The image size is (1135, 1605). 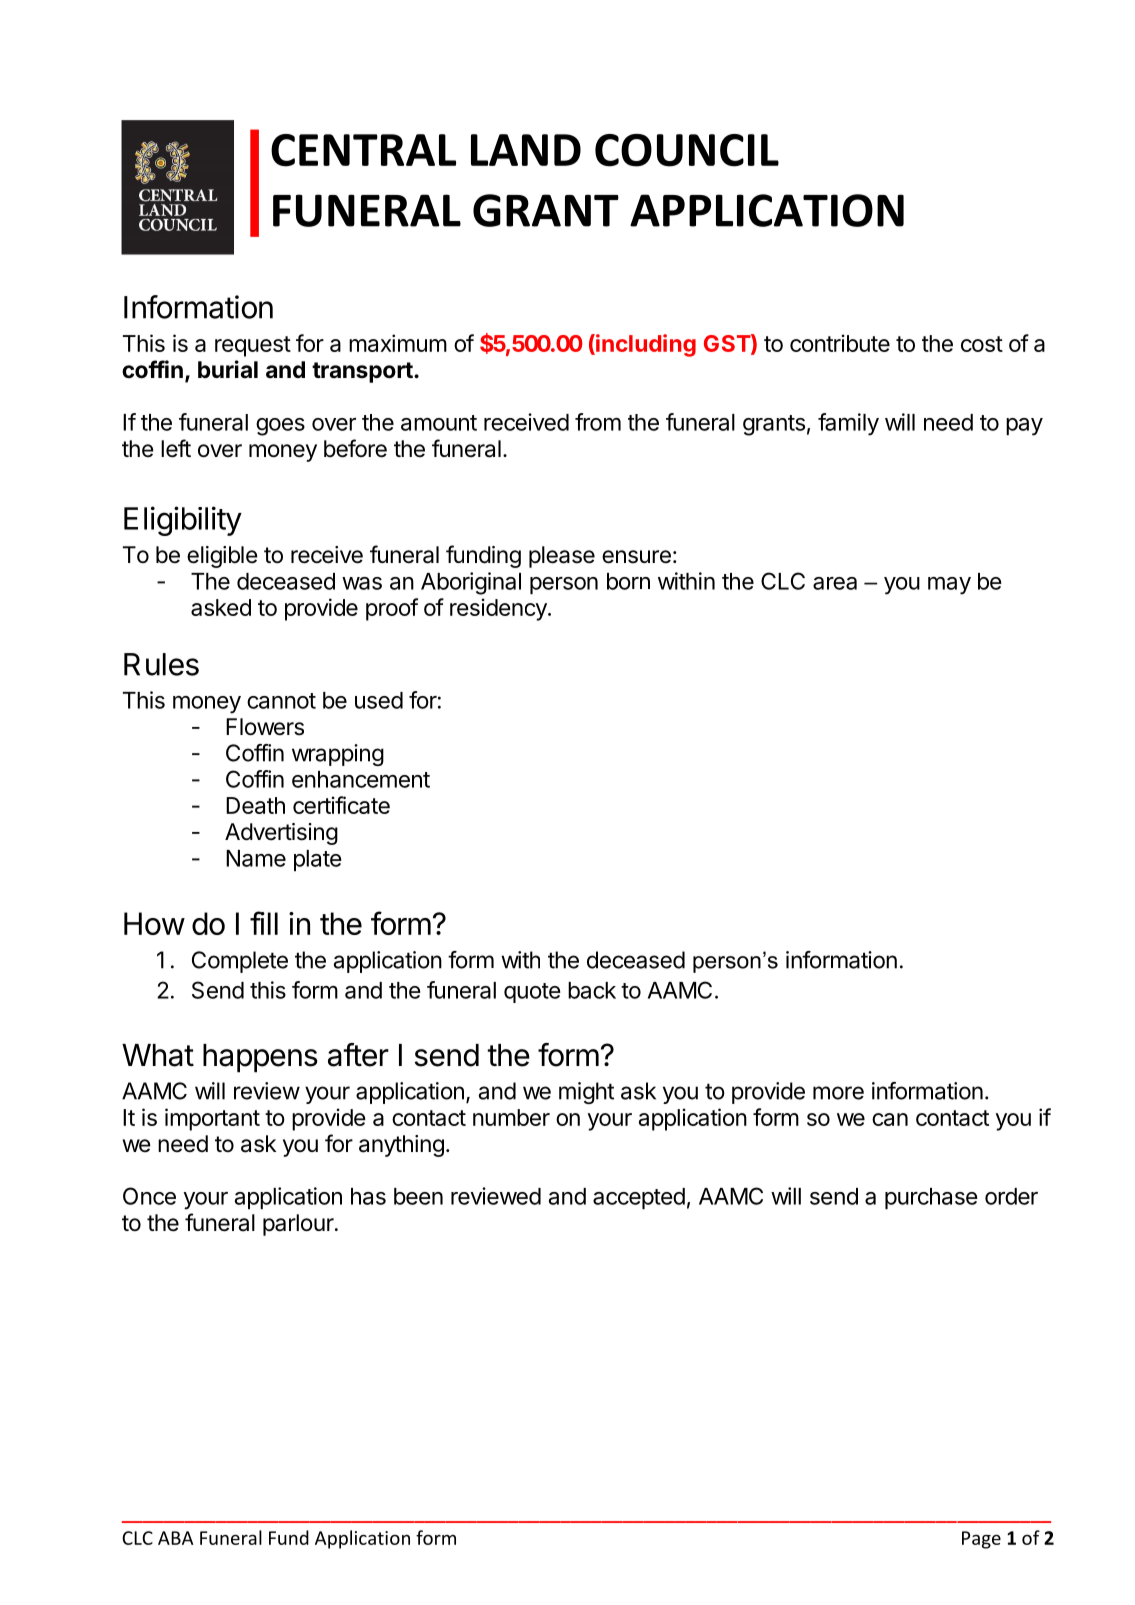 What do you see at coordinates (838, 1093) in the page?
I see `more` at bounding box center [838, 1093].
